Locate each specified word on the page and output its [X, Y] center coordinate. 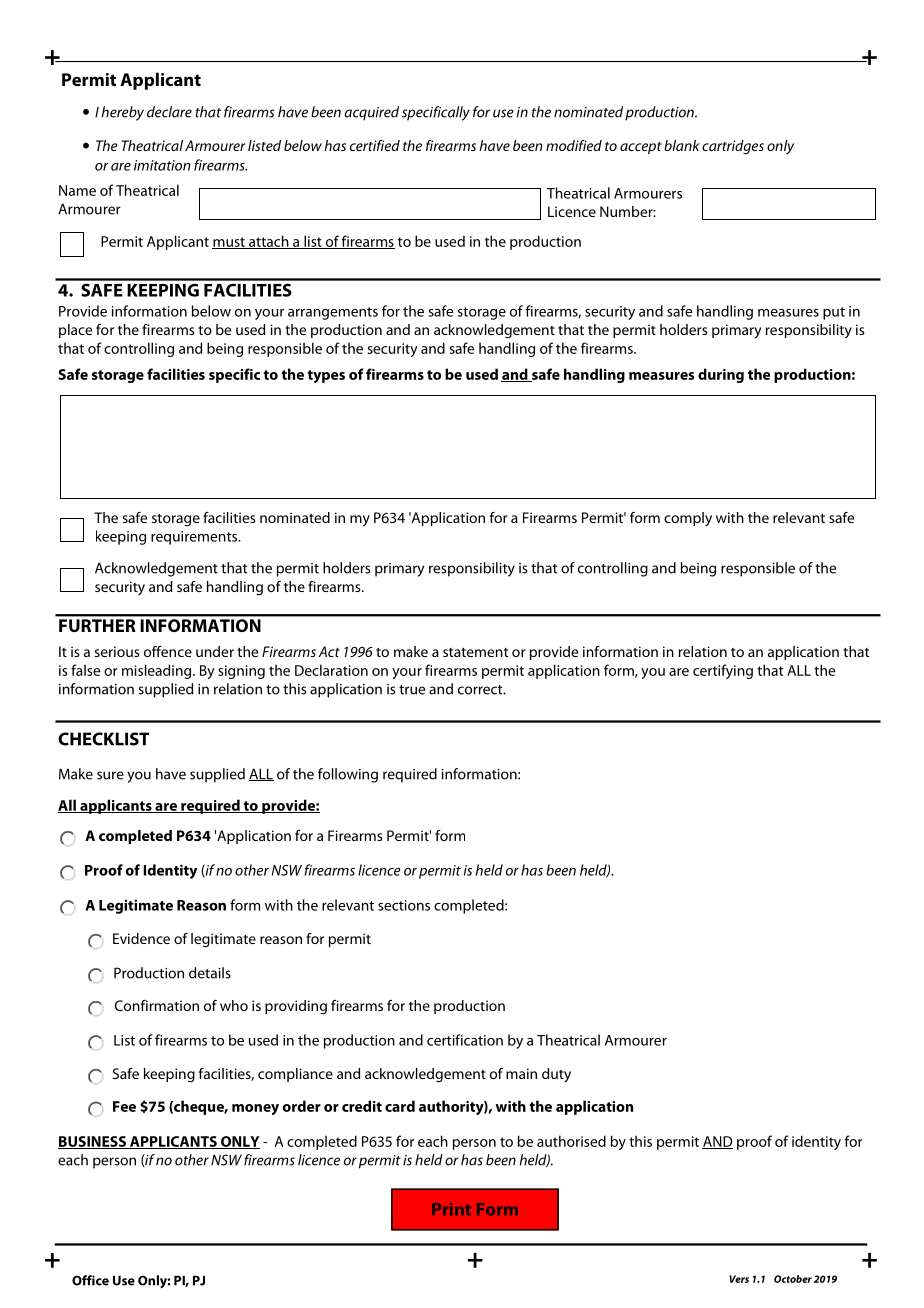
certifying [723, 671]
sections [404, 905]
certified [375, 145]
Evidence [141, 938]
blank [682, 145]
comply [688, 519]
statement [475, 652]
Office [90, 1280]
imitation [162, 165]
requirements [195, 538]
